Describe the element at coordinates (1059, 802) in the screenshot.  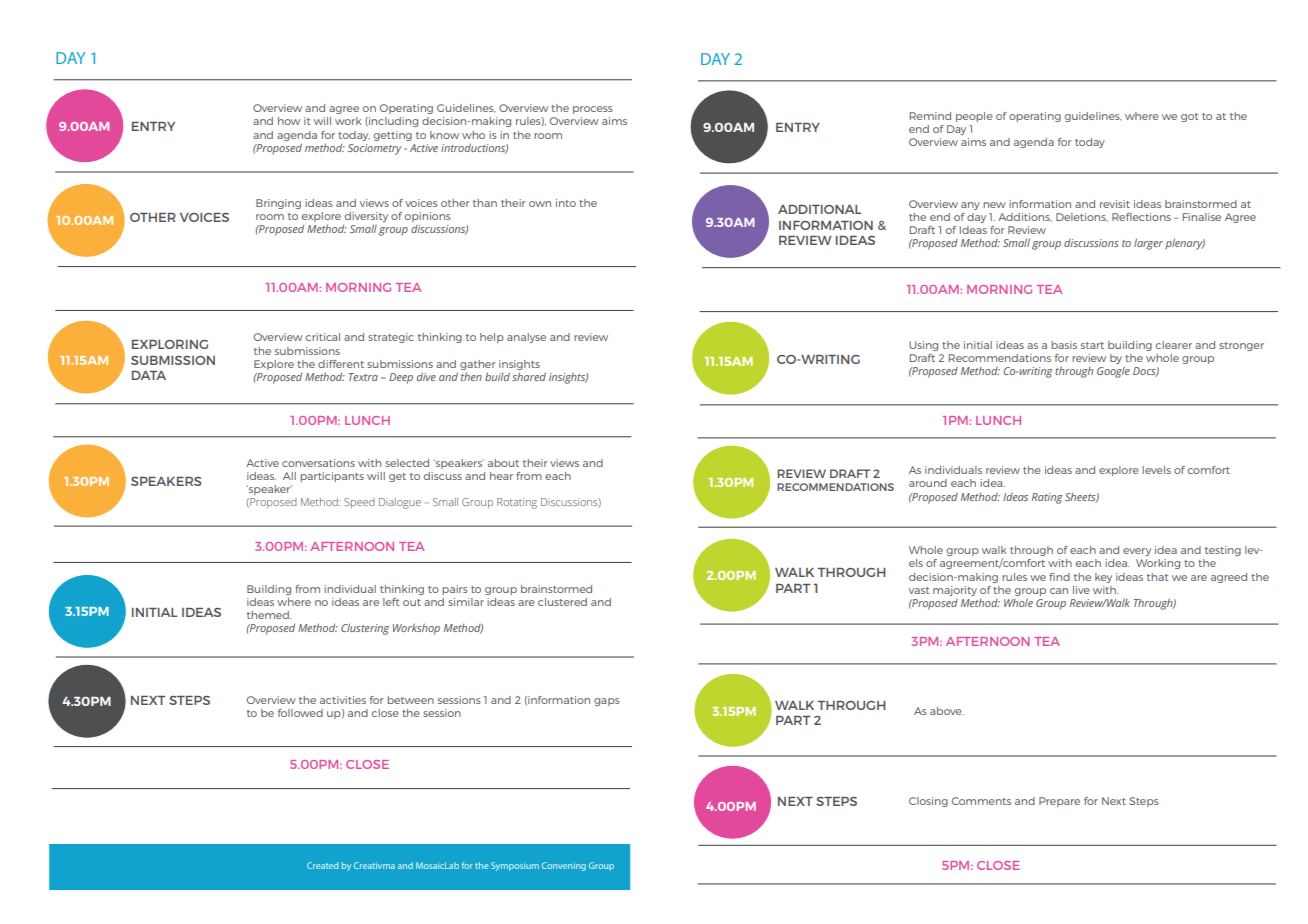
I see `Prepare` at that location.
